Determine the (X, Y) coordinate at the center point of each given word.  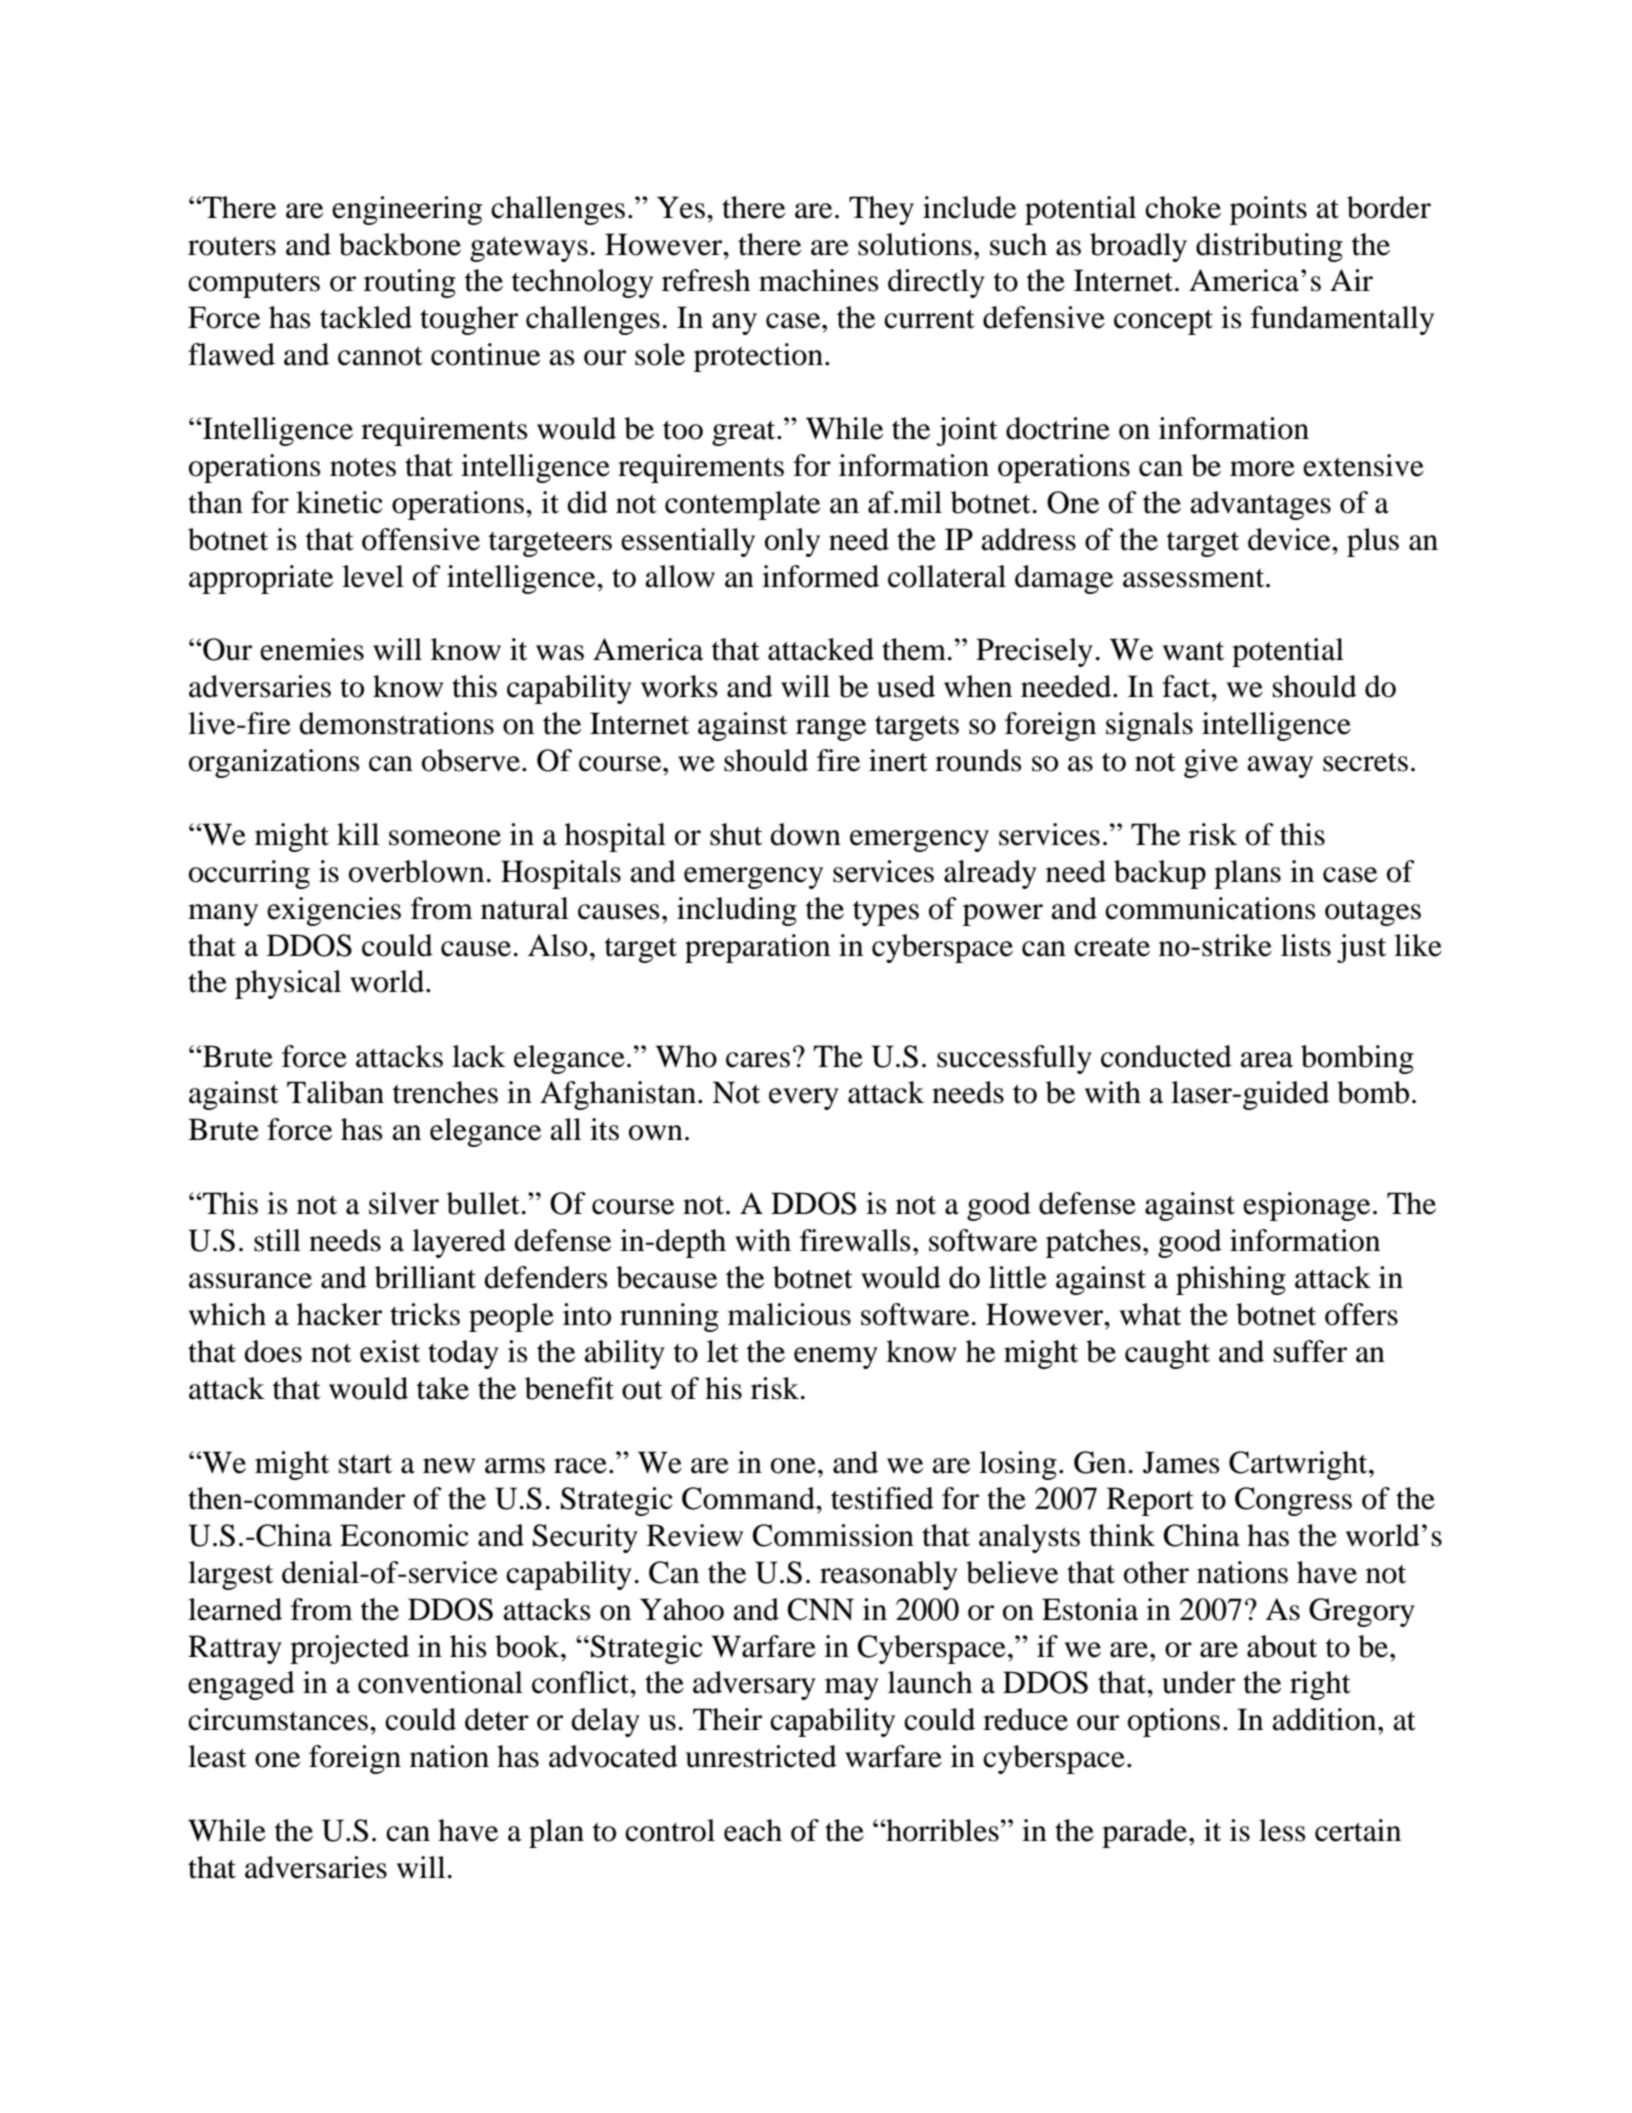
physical (288, 984)
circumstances (278, 1719)
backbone (400, 244)
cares (758, 1060)
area (1266, 1060)
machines (819, 280)
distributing (1269, 247)
